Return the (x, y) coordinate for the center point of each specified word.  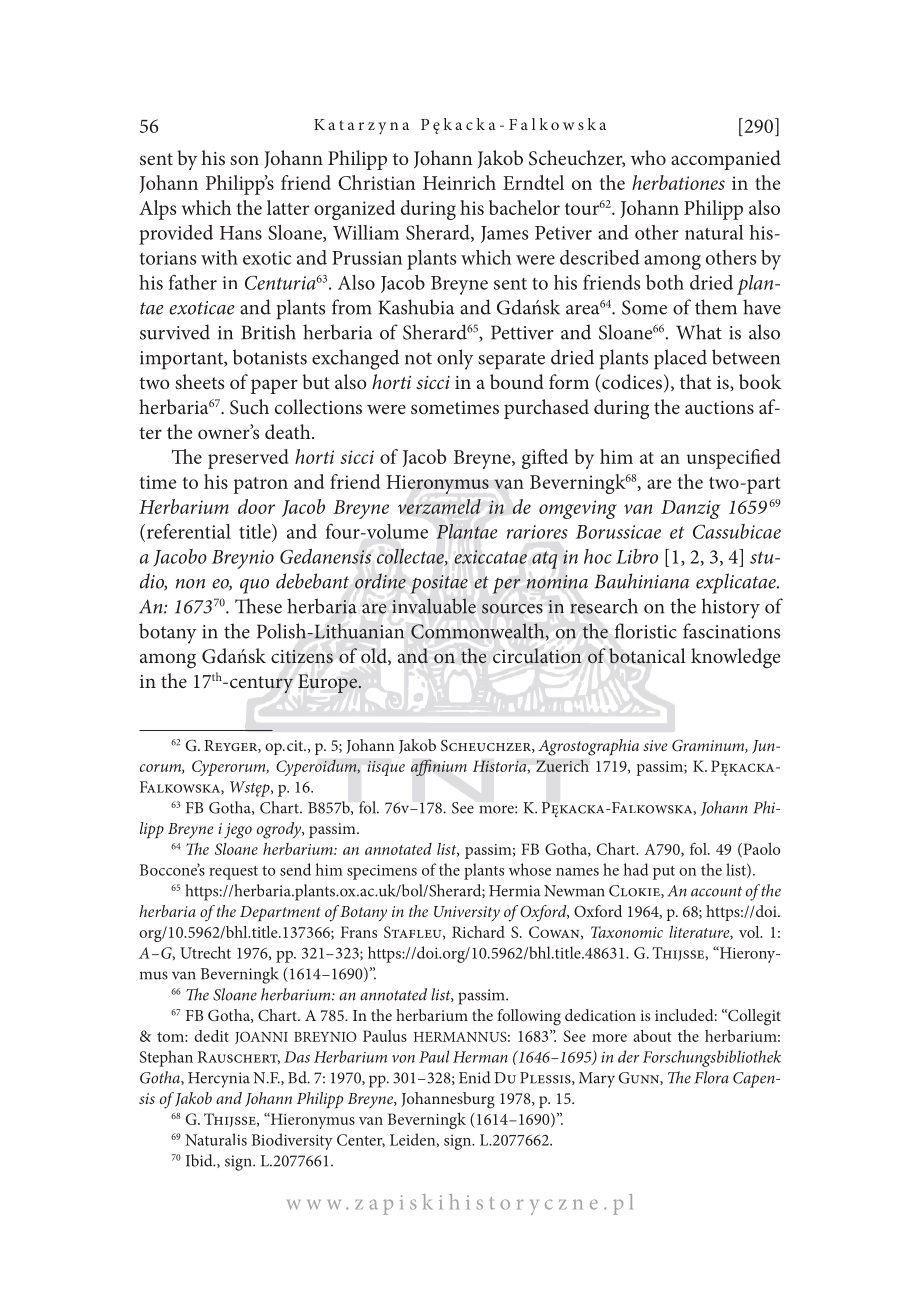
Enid (475, 1077)
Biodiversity (292, 1141)
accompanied (726, 160)
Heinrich (459, 182)
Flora (712, 1077)
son (244, 160)
